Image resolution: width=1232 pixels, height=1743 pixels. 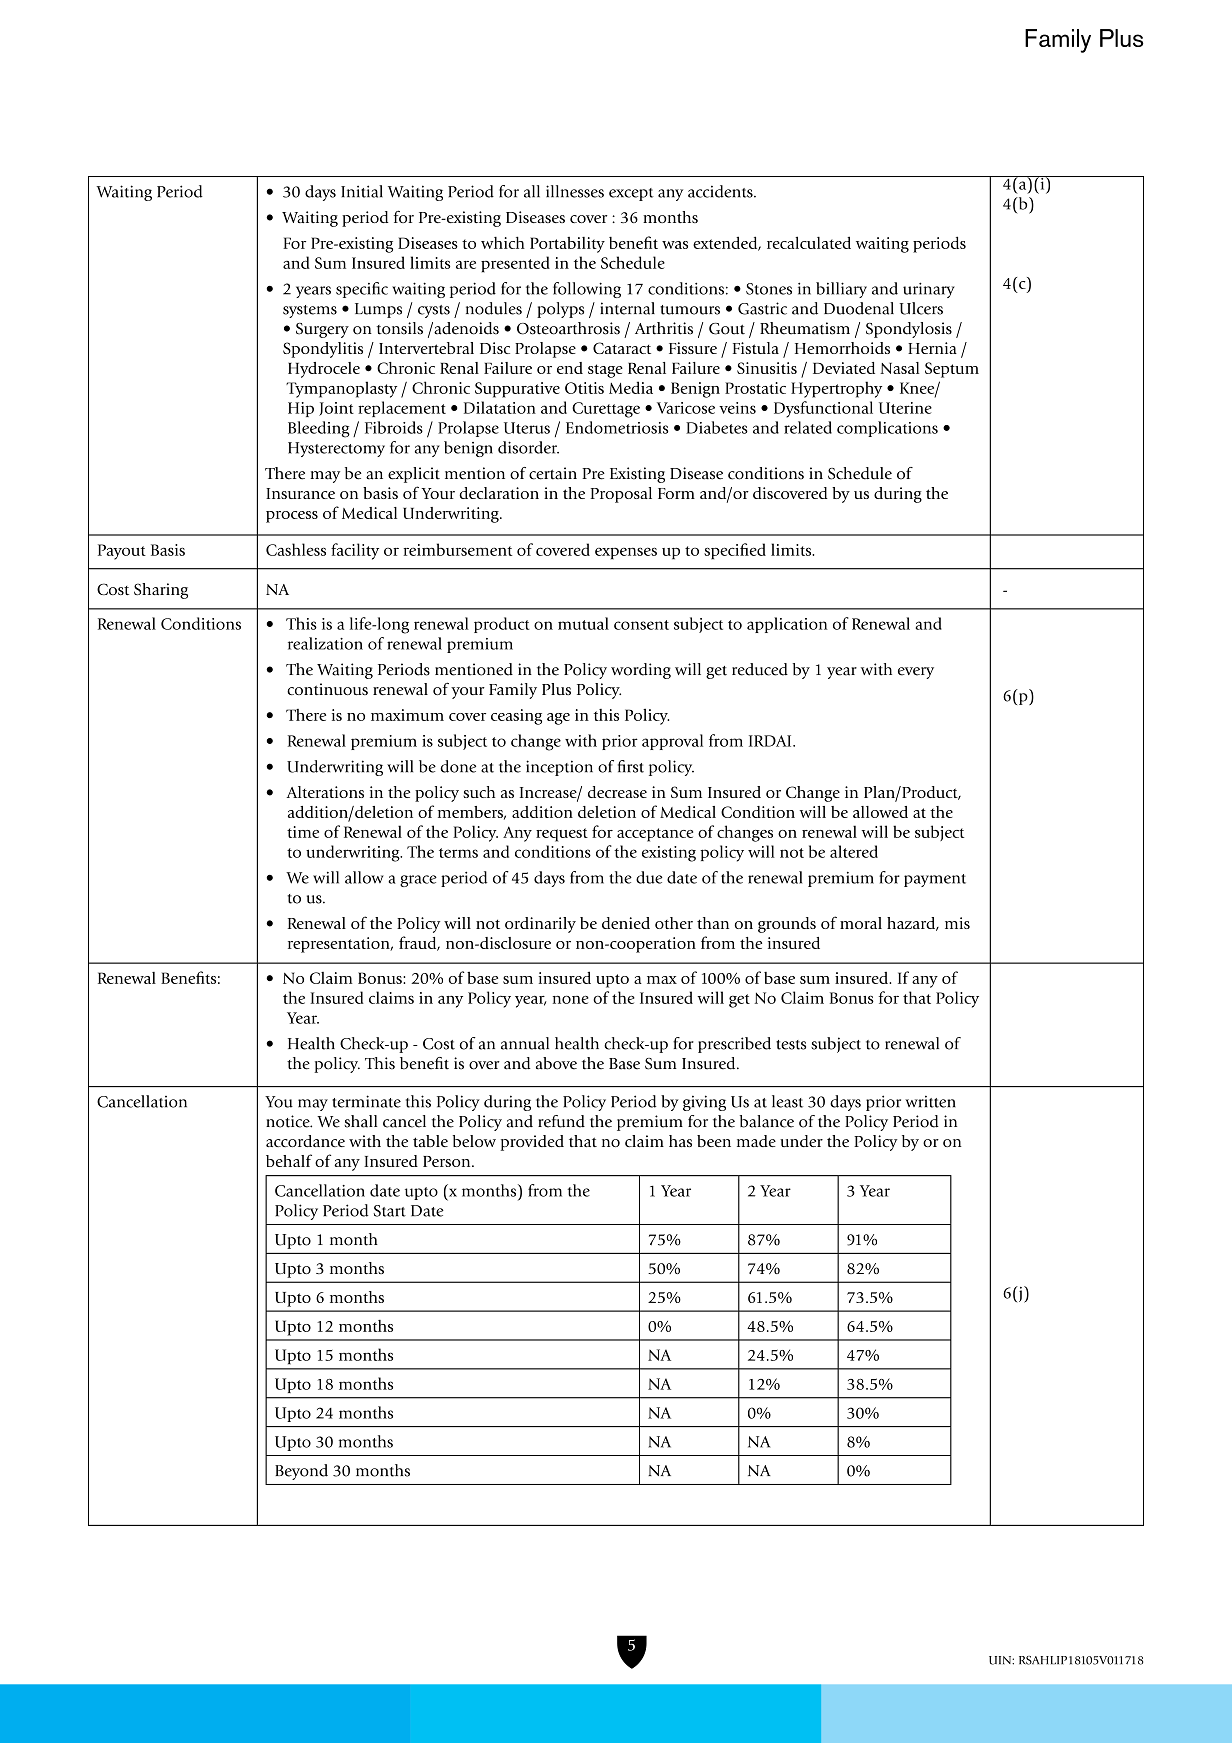 What do you see at coordinates (567, 245) in the page?
I see `Portability` at bounding box center [567, 245].
